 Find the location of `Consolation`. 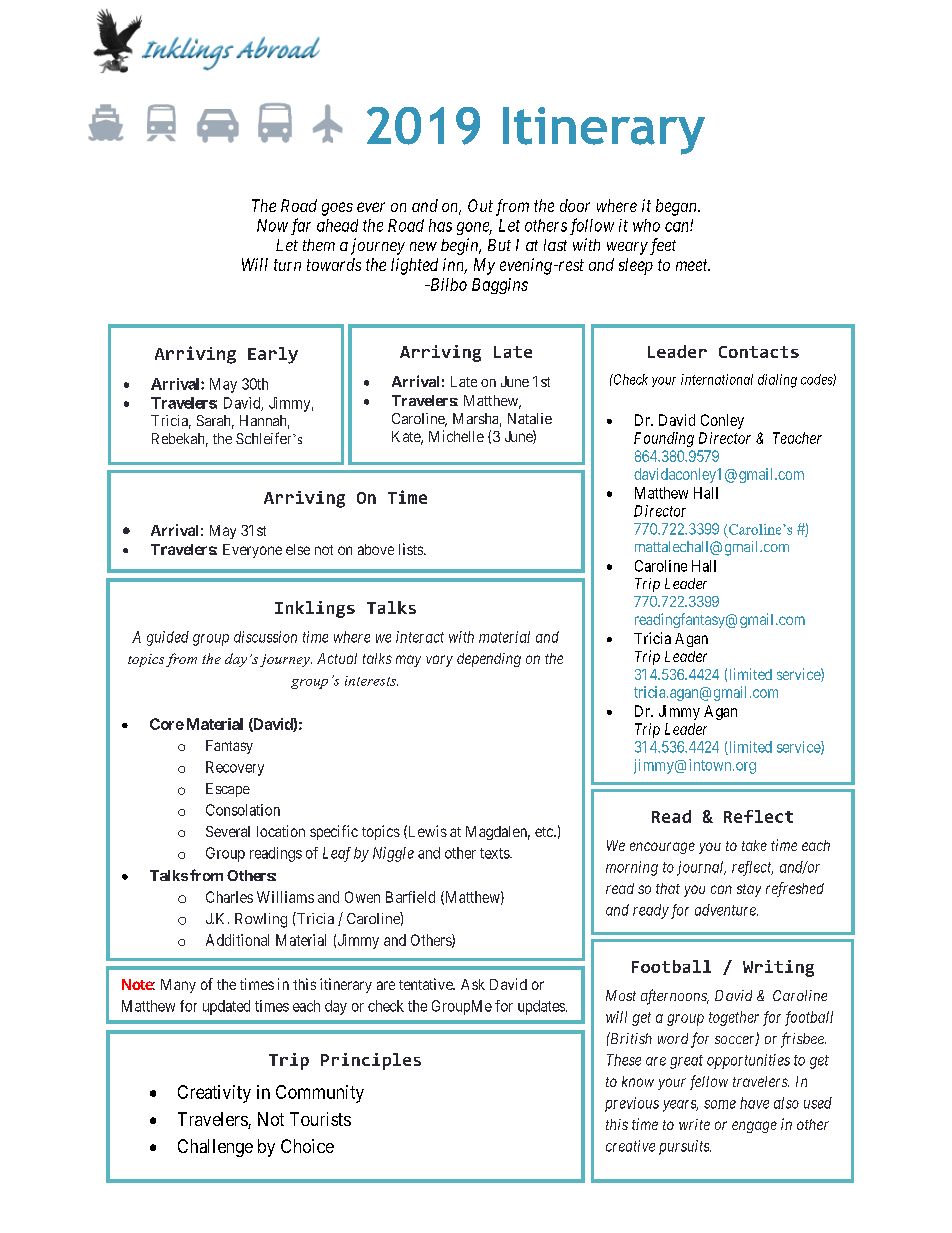

Consolation is located at coordinates (243, 810).
